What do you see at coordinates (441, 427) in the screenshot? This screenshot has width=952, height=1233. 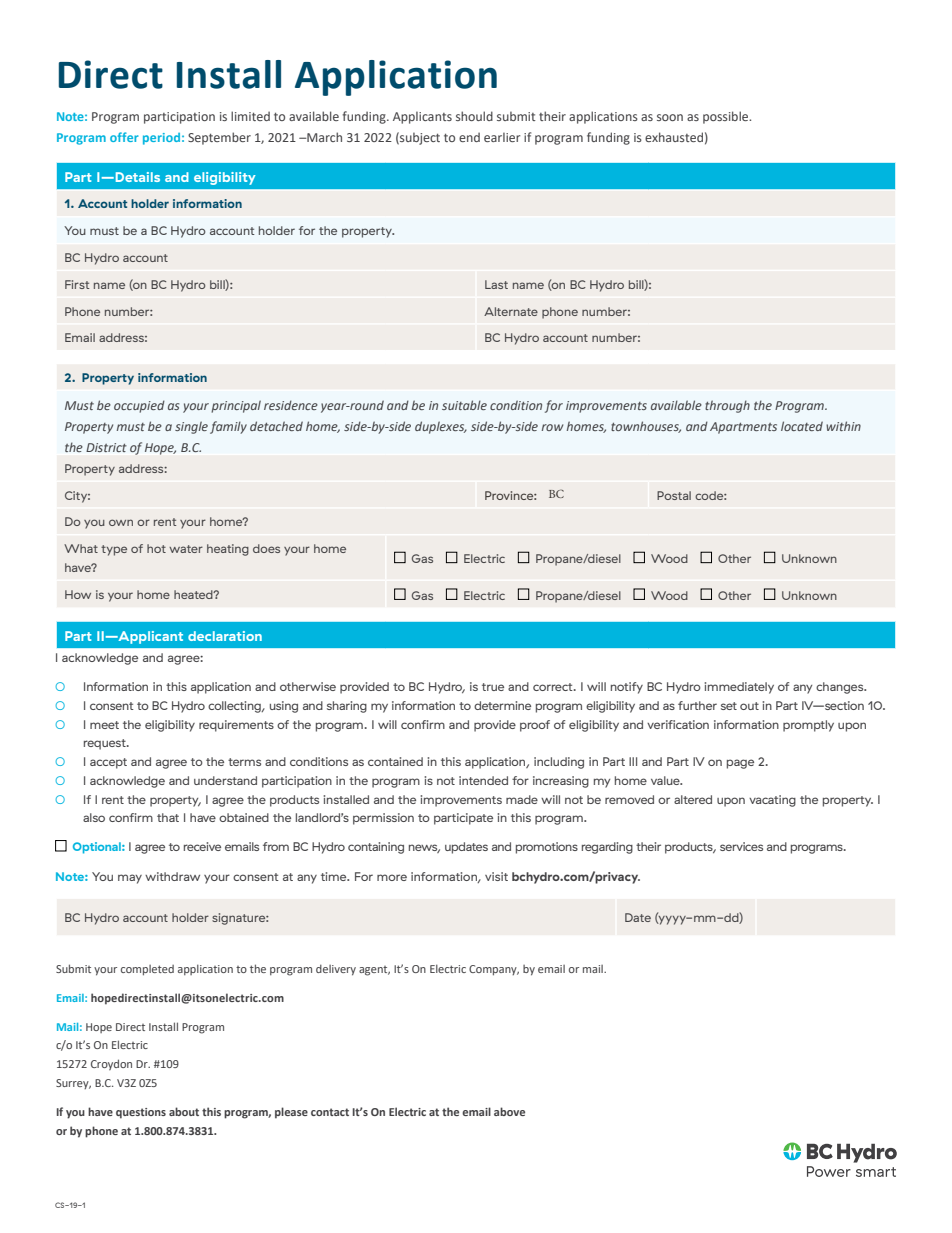 I see `duplexes` at bounding box center [441, 427].
